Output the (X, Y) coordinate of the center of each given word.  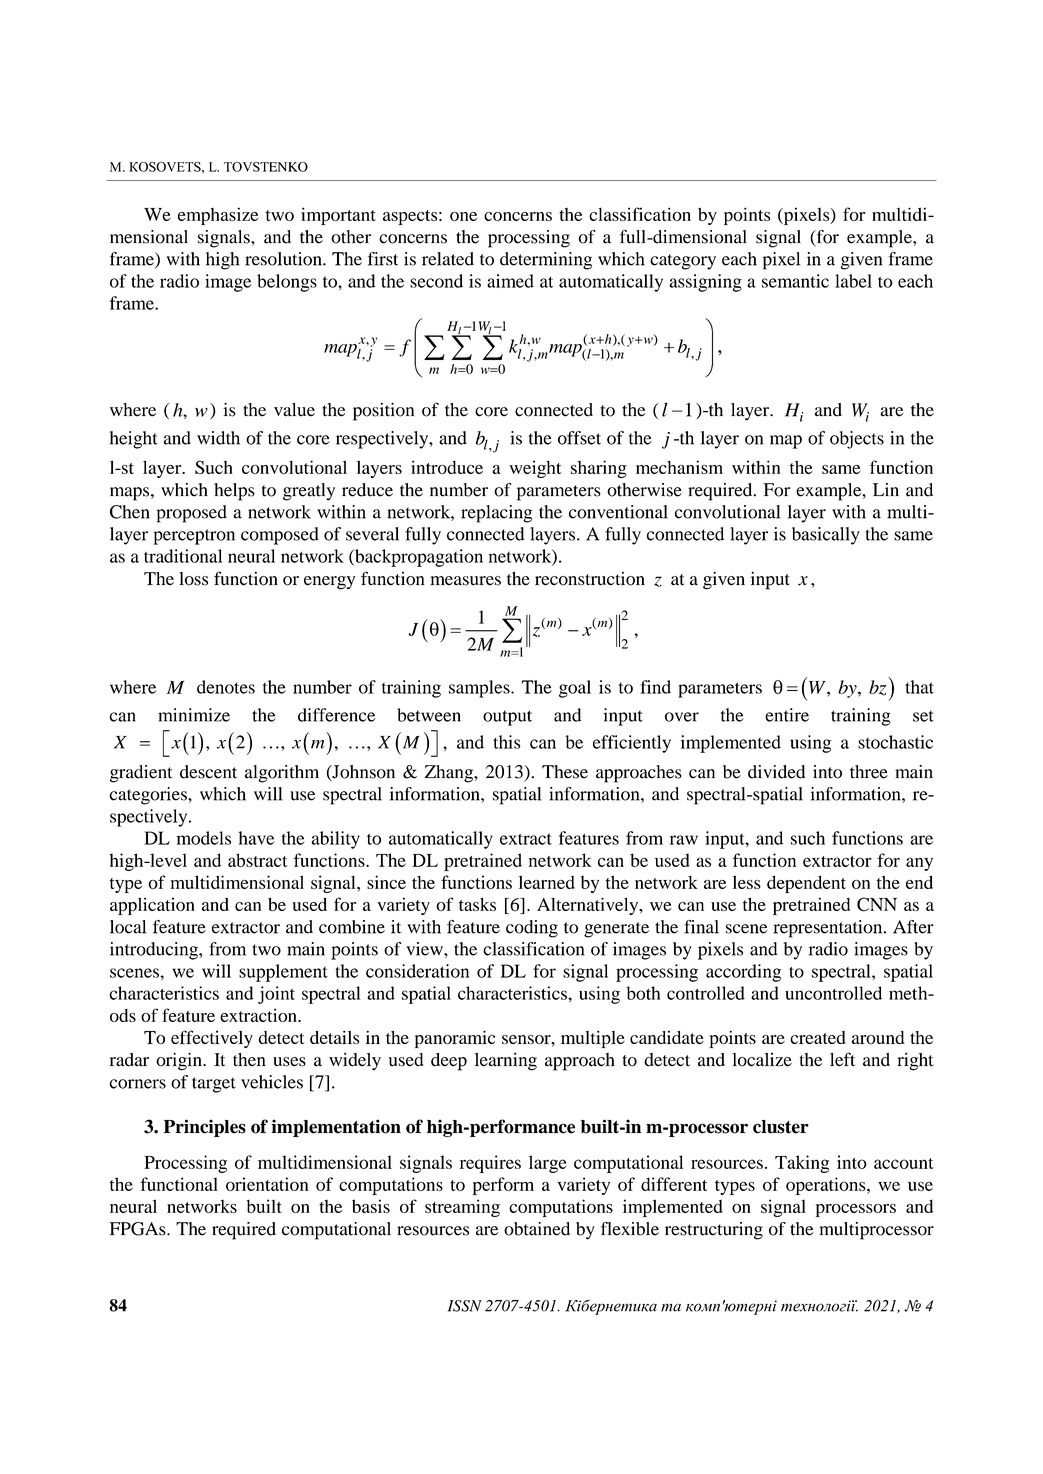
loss (193, 579)
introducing (155, 951)
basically (826, 536)
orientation (267, 1184)
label (853, 281)
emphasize (218, 216)
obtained (537, 1229)
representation (829, 929)
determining (546, 261)
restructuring (714, 1231)
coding (532, 929)
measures (465, 581)
